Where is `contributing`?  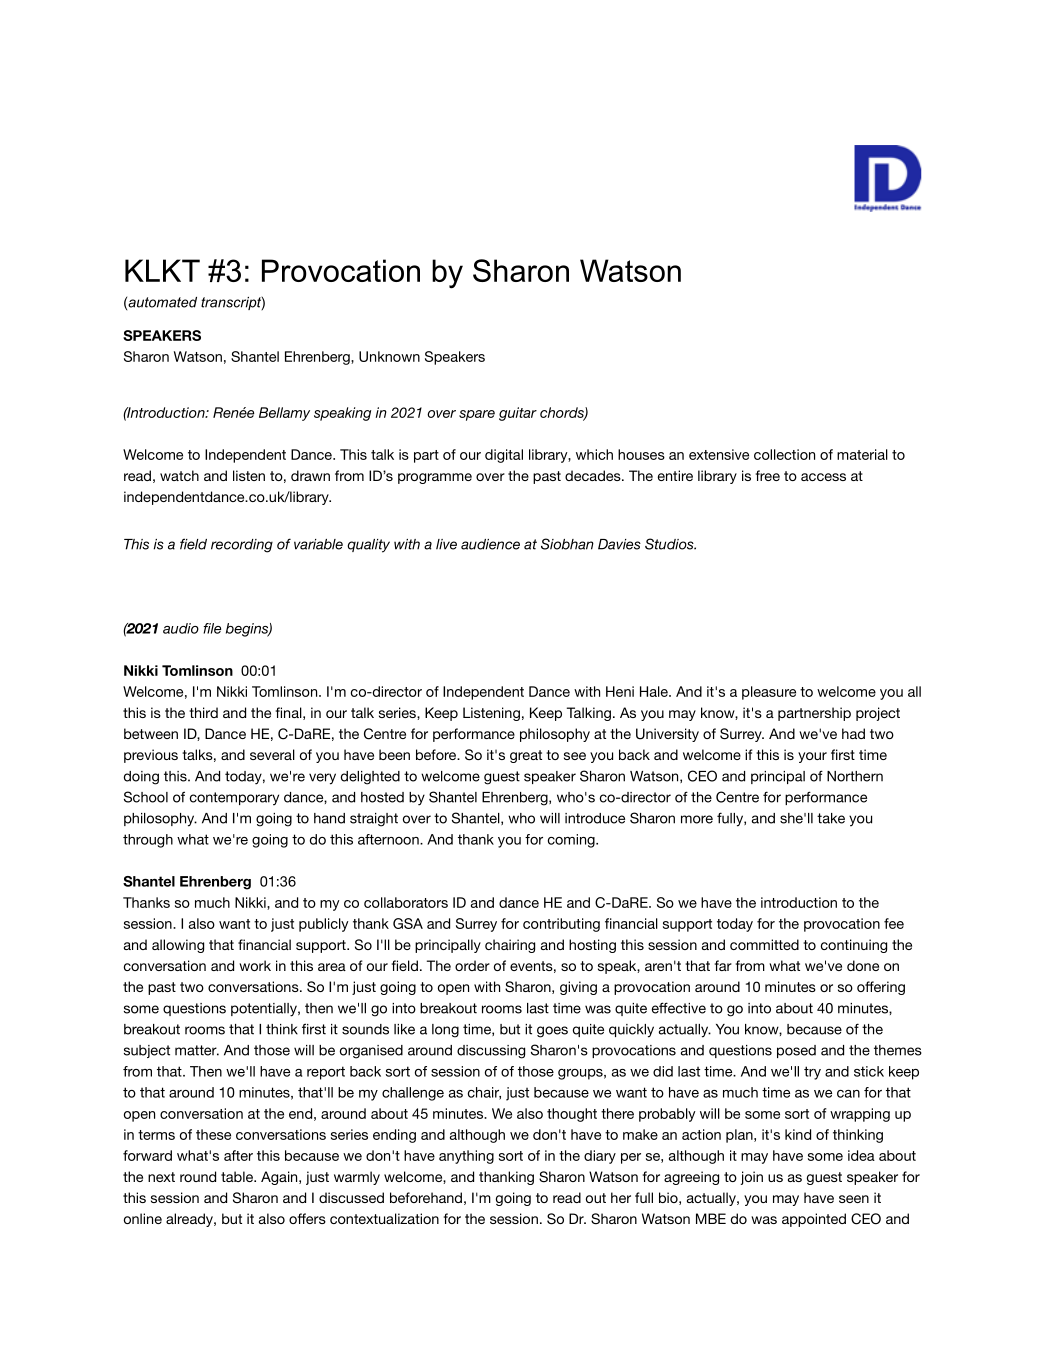
contributing is located at coordinates (561, 925).
